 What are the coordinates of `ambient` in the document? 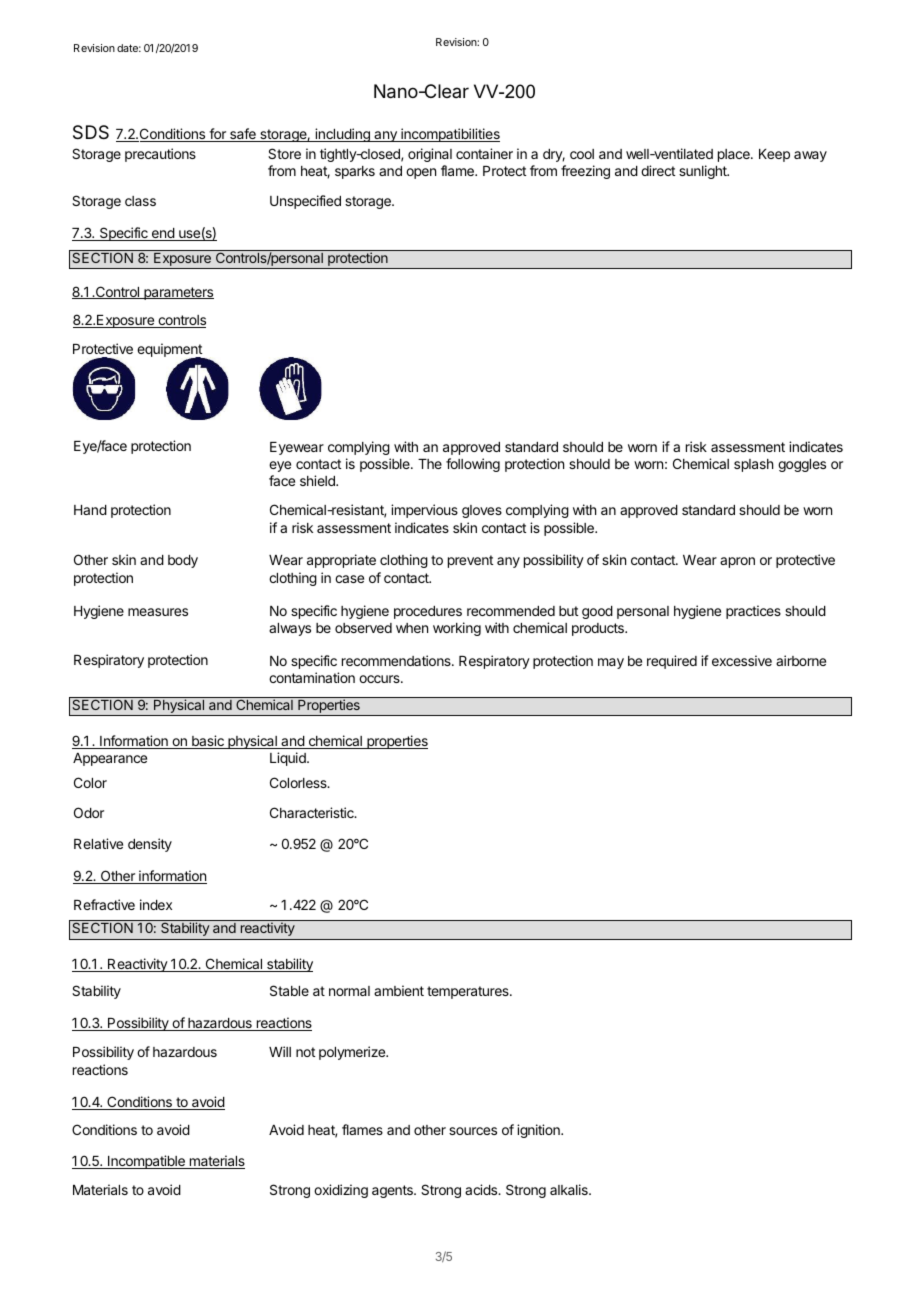 It's located at (399, 990).
